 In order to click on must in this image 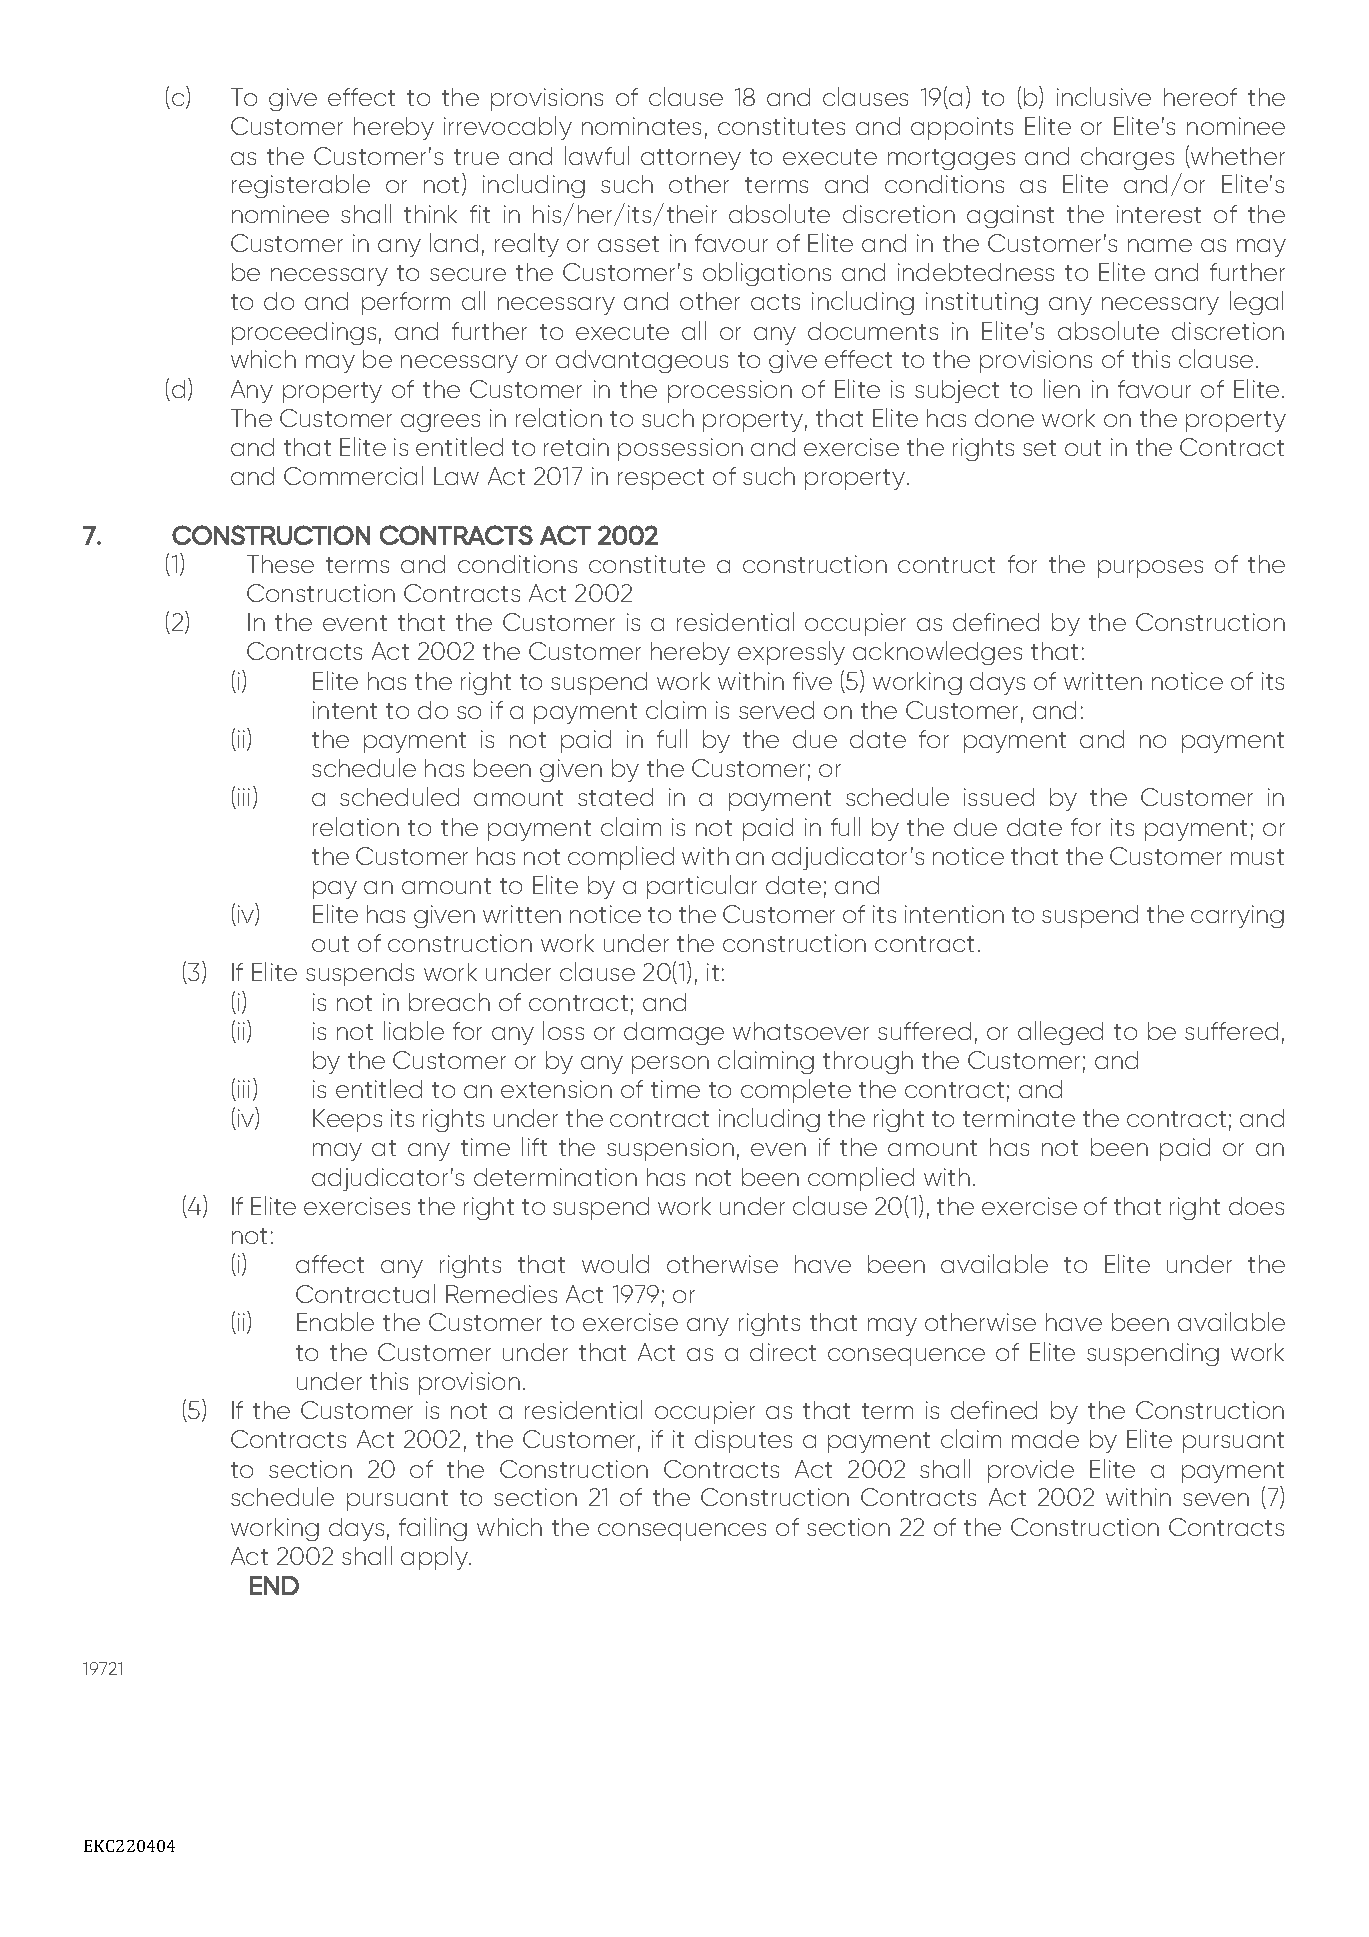, I will do `click(1257, 857)`.
